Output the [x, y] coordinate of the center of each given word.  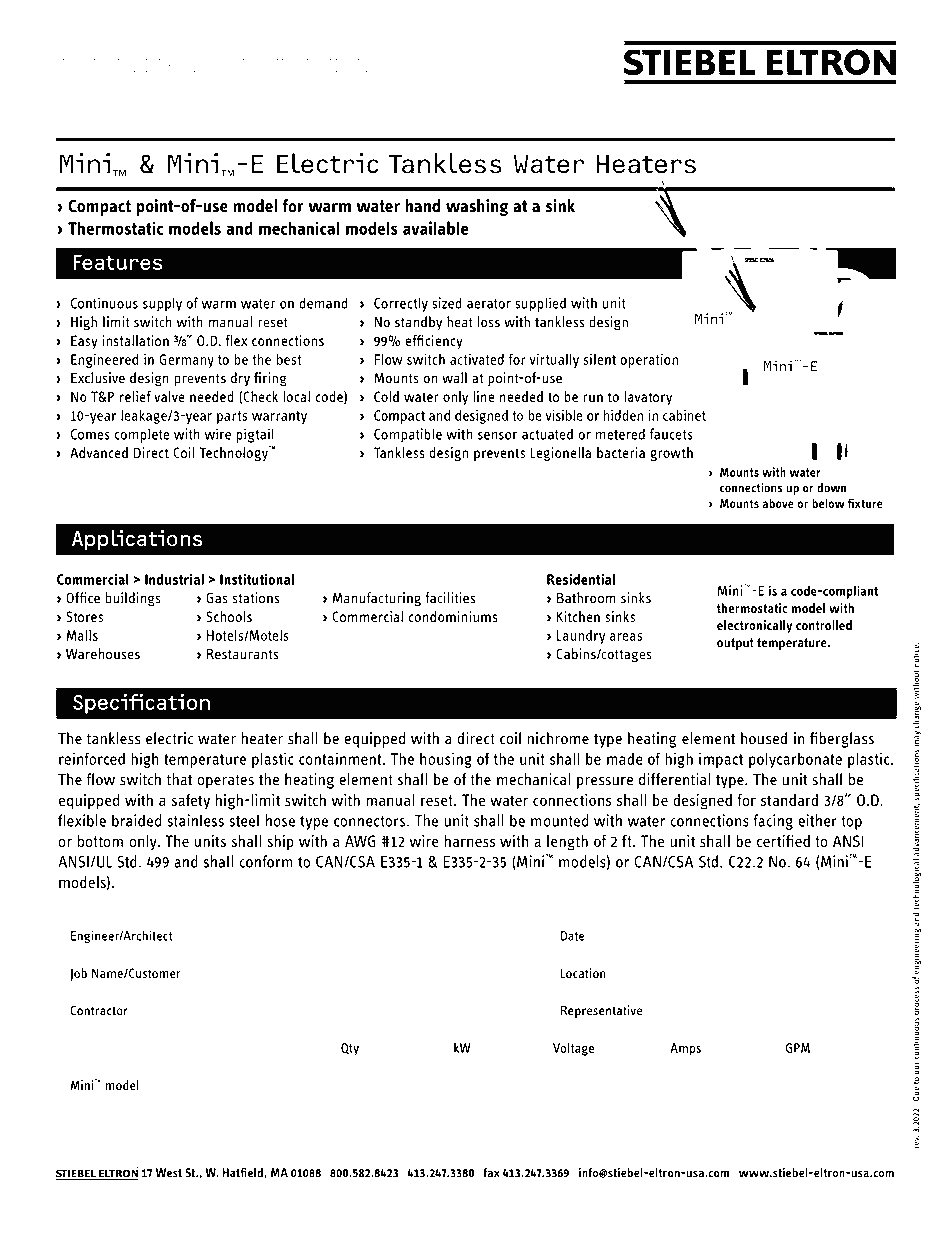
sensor [497, 436]
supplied [540, 304]
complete [142, 435]
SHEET [344, 65]
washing [477, 207]
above [778, 503]
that [179, 779]
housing [446, 760]
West [169, 1173]
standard [789, 800]
